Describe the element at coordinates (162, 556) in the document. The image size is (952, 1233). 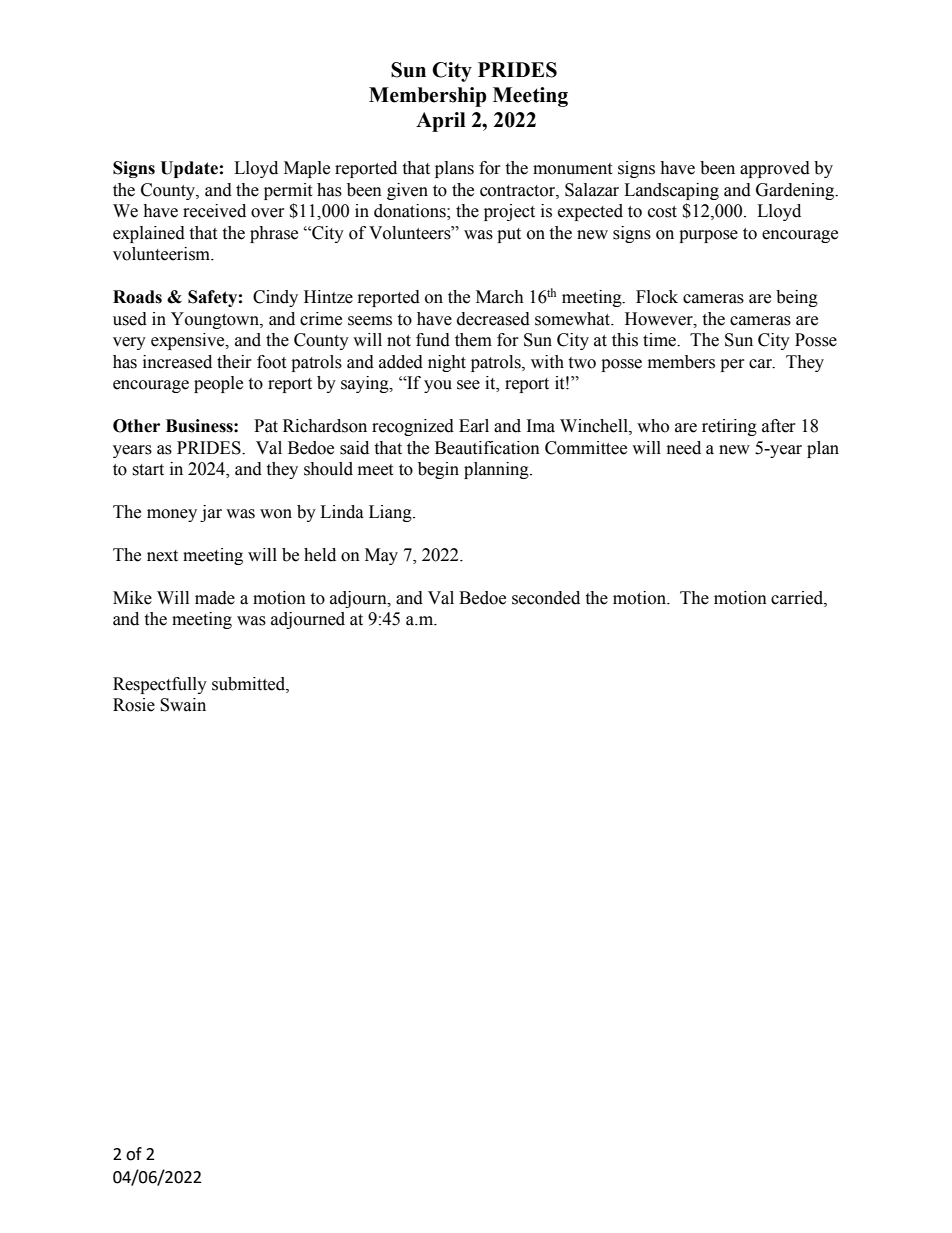
I see `next` at that location.
